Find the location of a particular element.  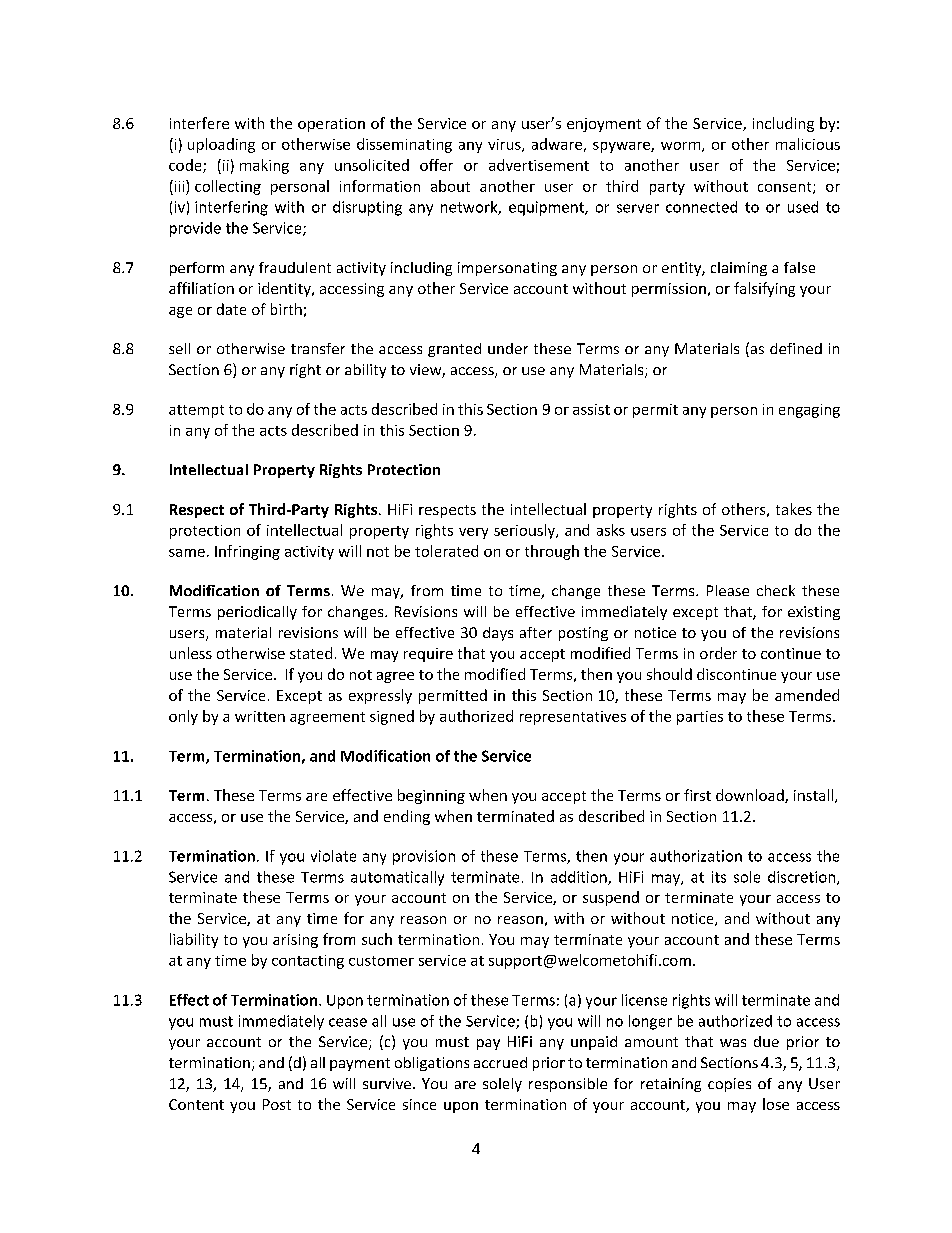

consent is located at coordinates (786, 188).
